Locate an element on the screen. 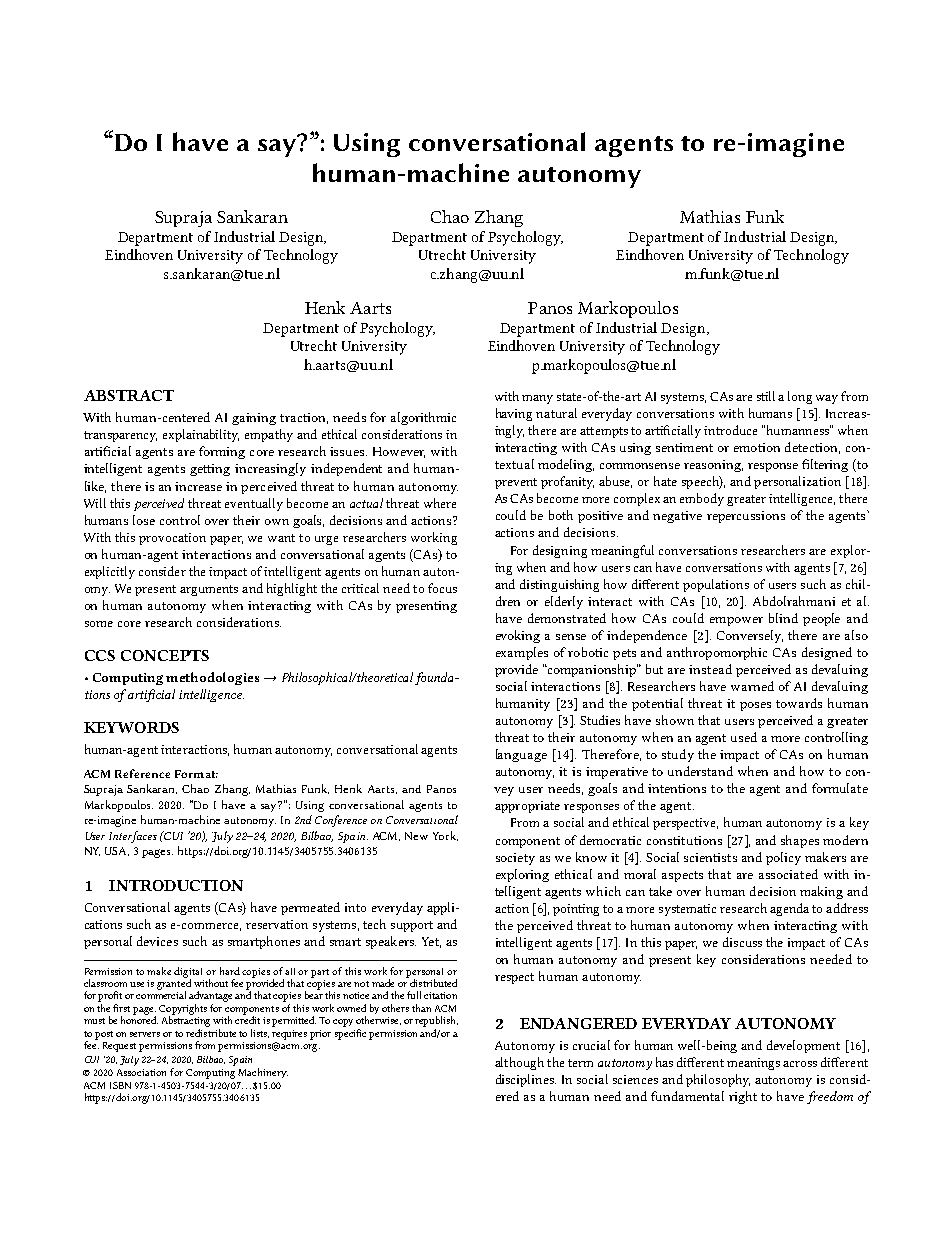 This screenshot has height=1233, width=952. meanings is located at coordinates (753, 1064).
